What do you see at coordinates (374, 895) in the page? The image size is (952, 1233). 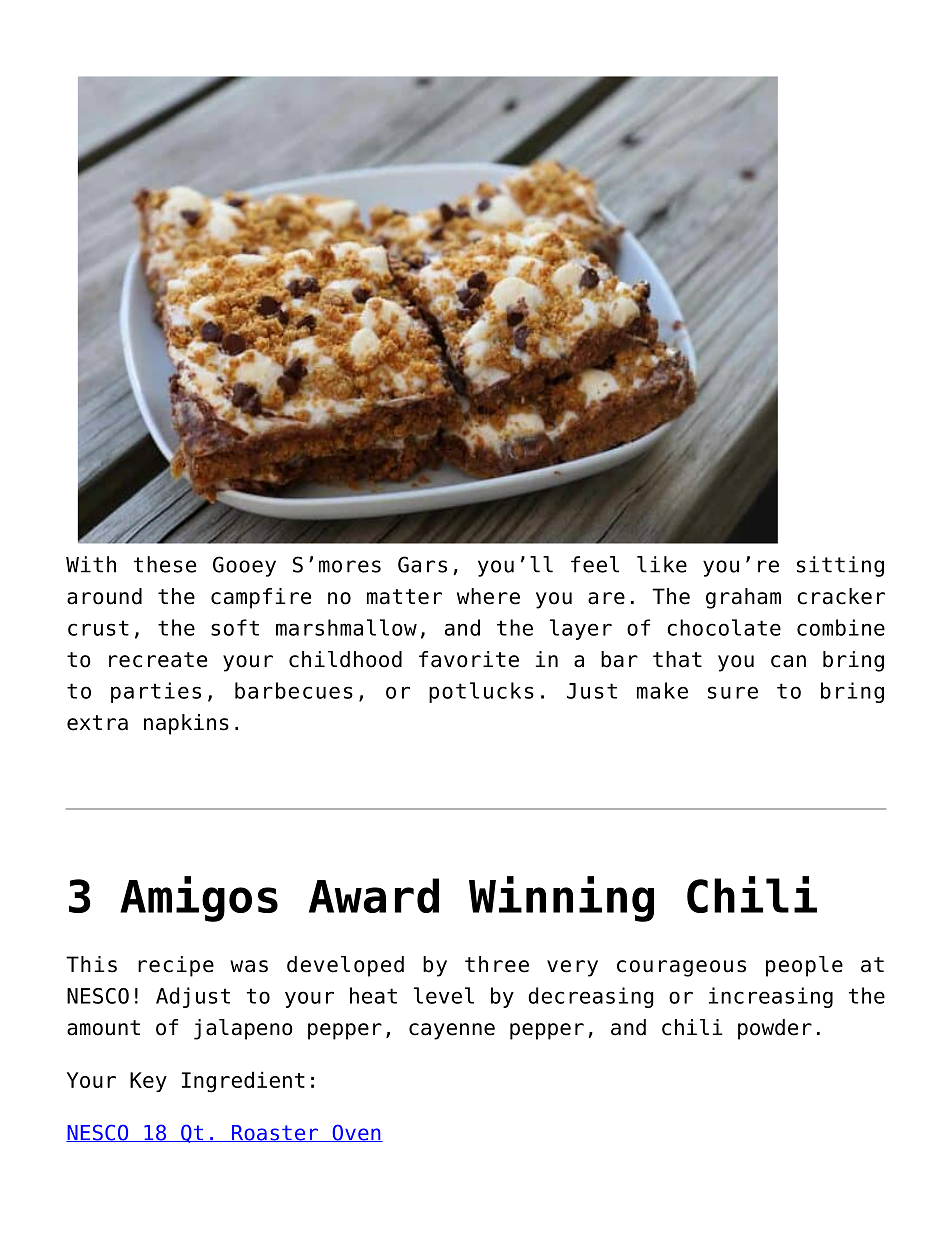 I see `Award` at bounding box center [374, 895].
